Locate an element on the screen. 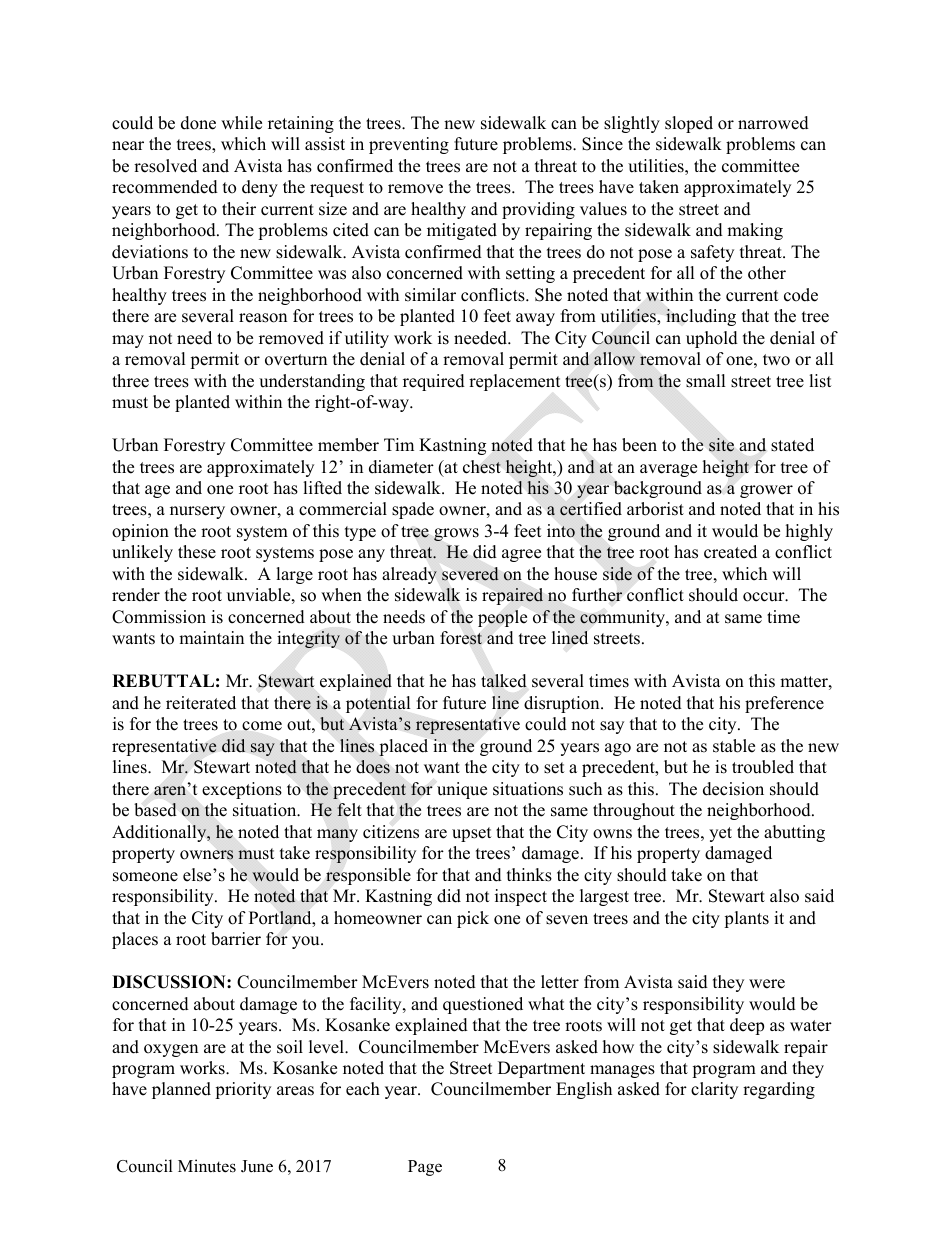 This screenshot has height=1233, width=952. narrowed is located at coordinates (773, 123).
